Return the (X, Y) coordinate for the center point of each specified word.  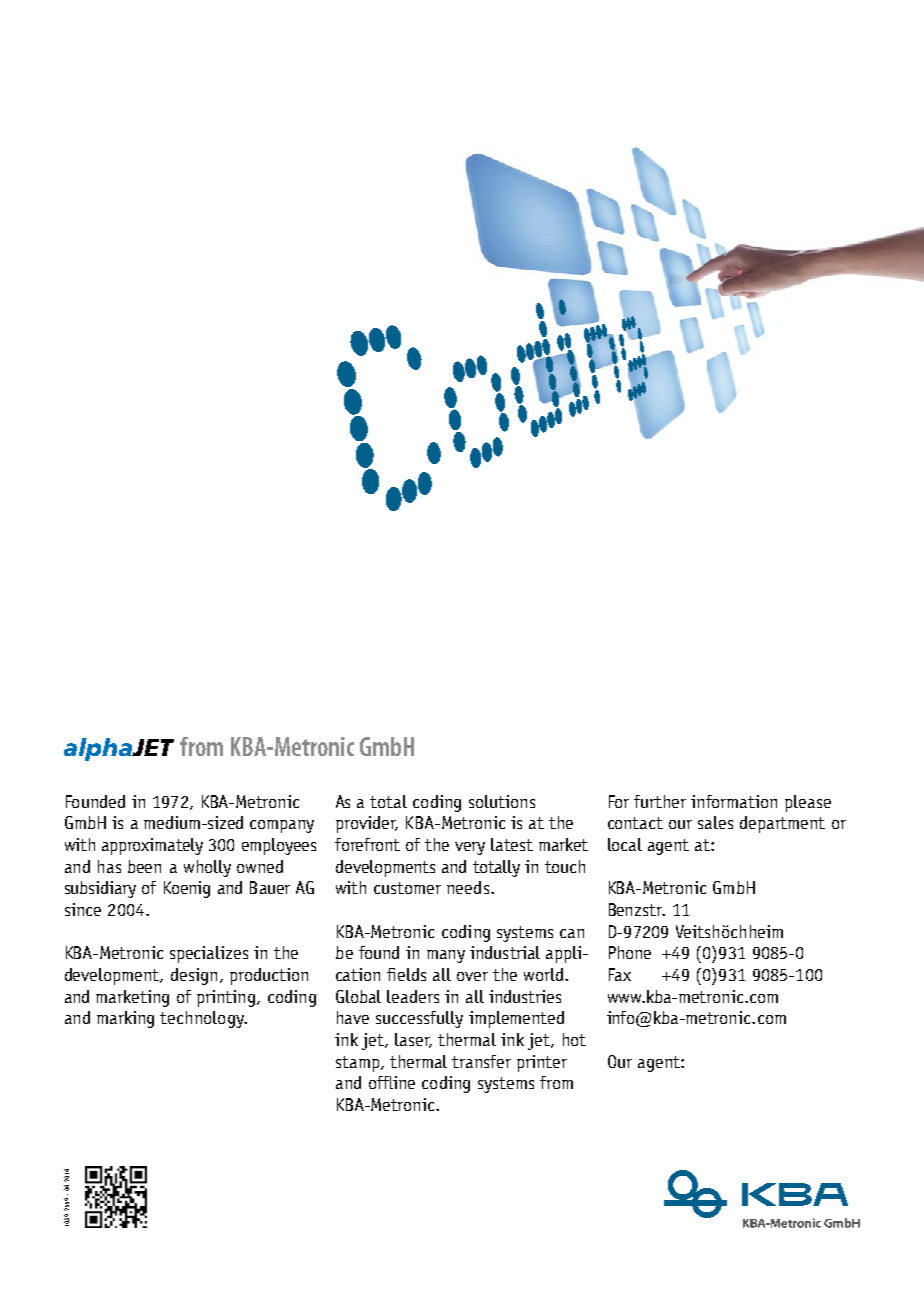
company (282, 826)
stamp (359, 1064)
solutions (502, 801)
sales (715, 822)
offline (392, 1082)
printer (542, 1063)
